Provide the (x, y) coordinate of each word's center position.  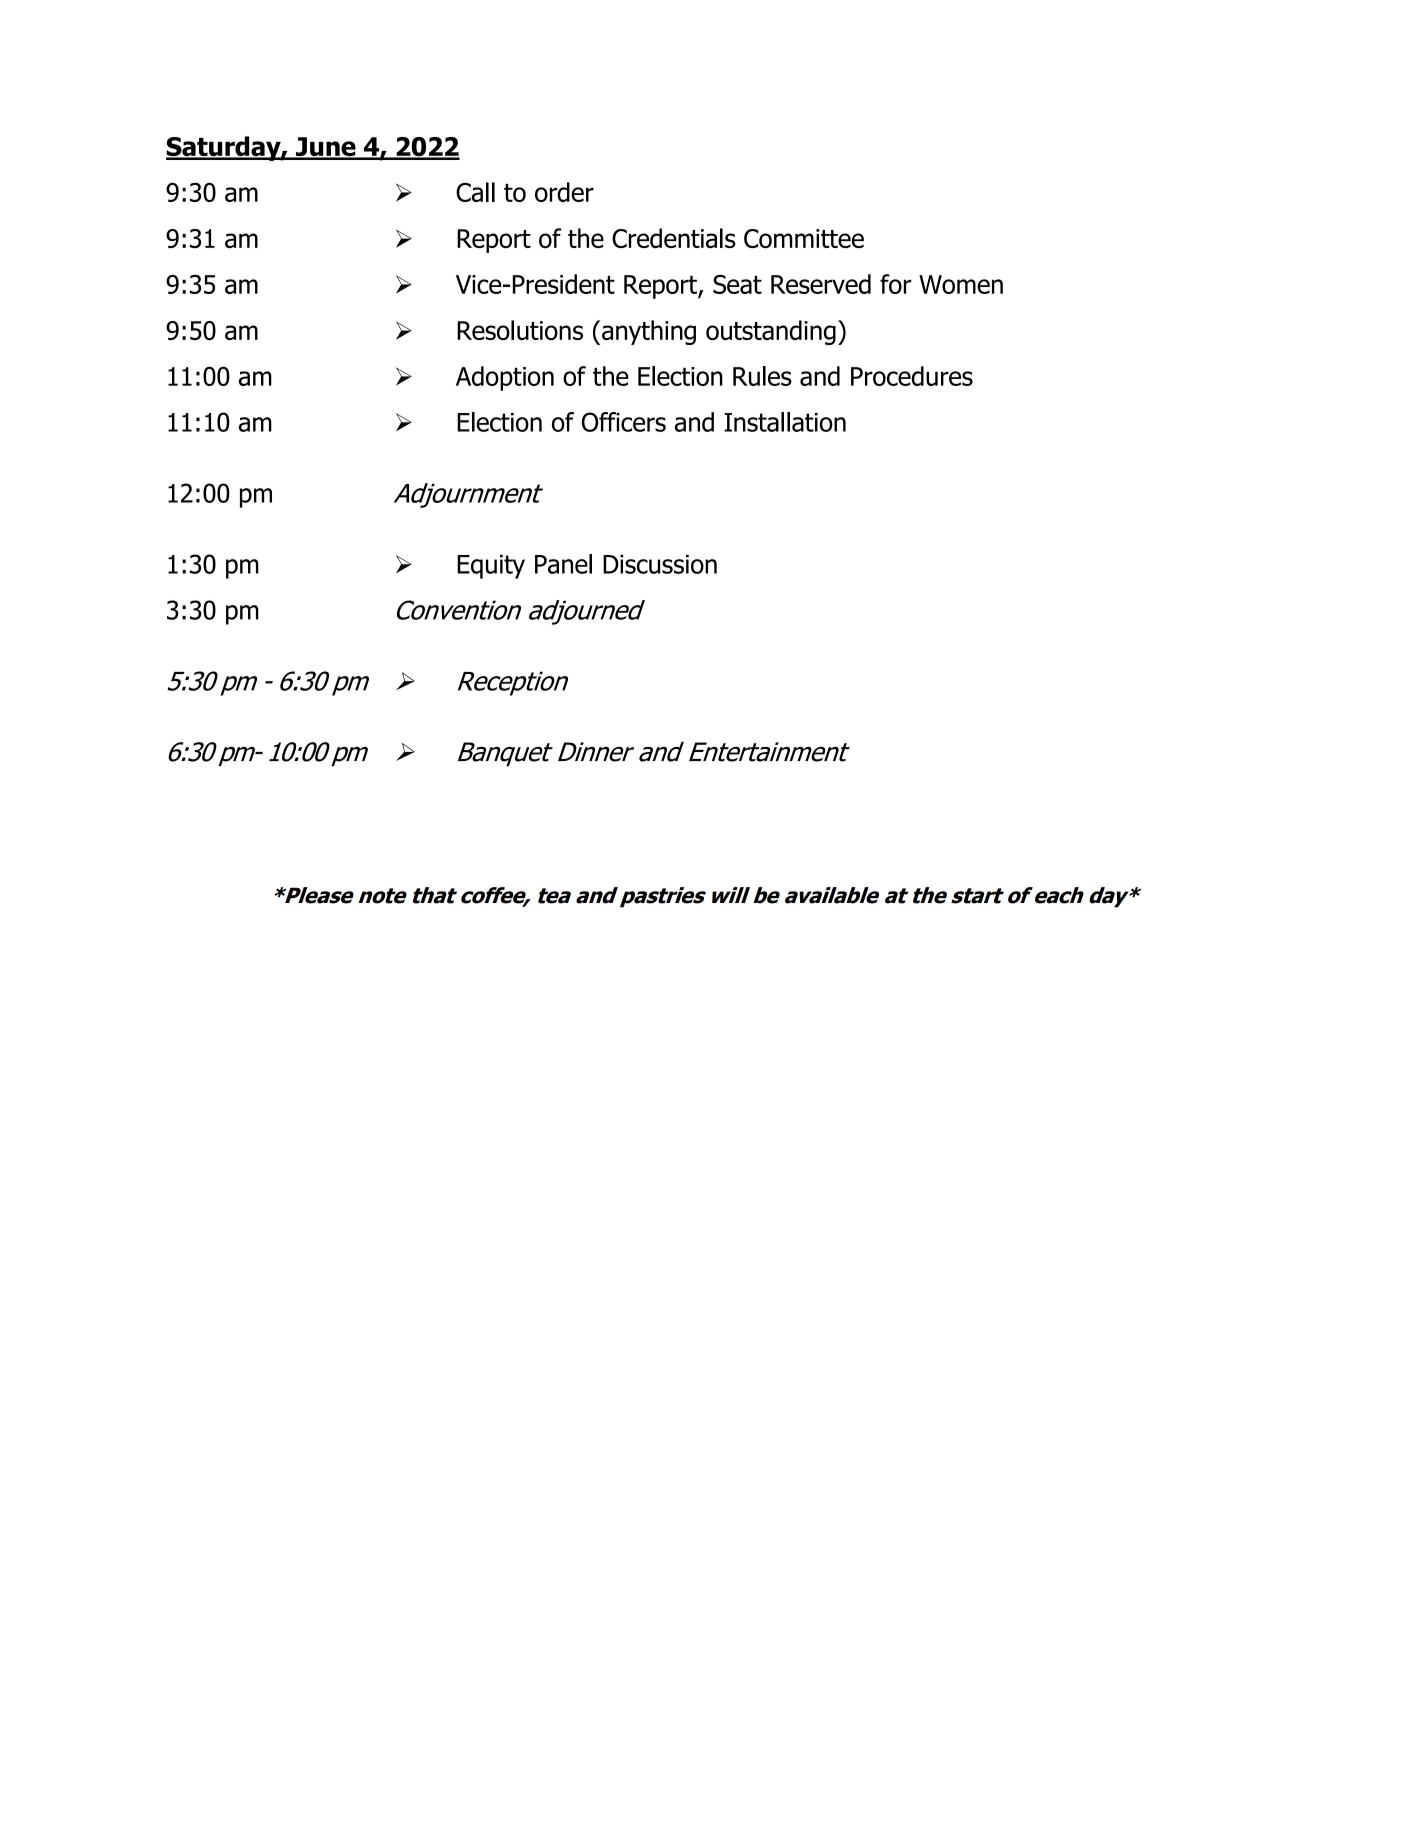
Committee (804, 238)
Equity (491, 567)
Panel (563, 564)
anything (649, 332)
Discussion (660, 564)
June (325, 148)
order (564, 192)
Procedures (912, 376)
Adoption (505, 378)
